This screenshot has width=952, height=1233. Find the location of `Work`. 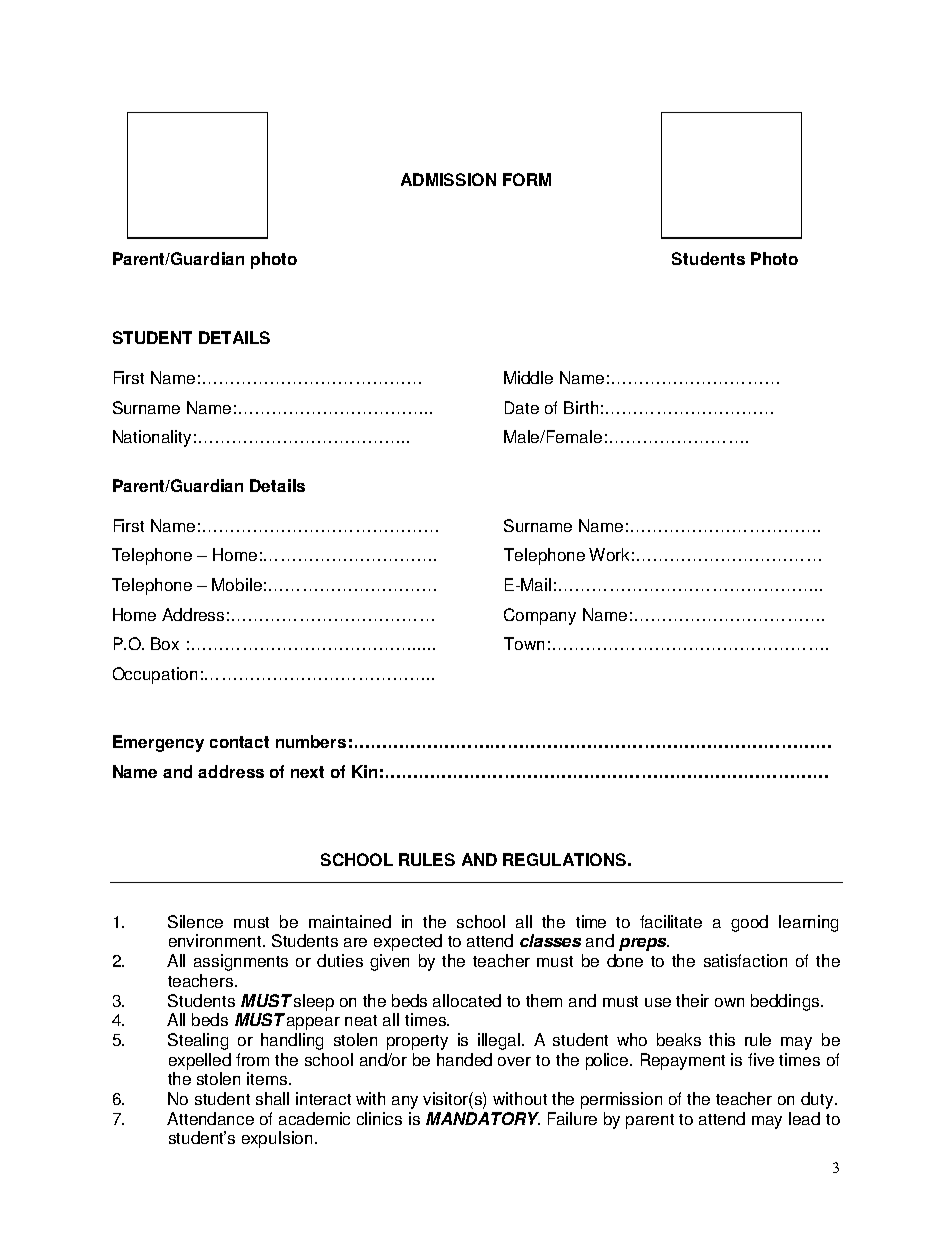

Work is located at coordinates (609, 554).
